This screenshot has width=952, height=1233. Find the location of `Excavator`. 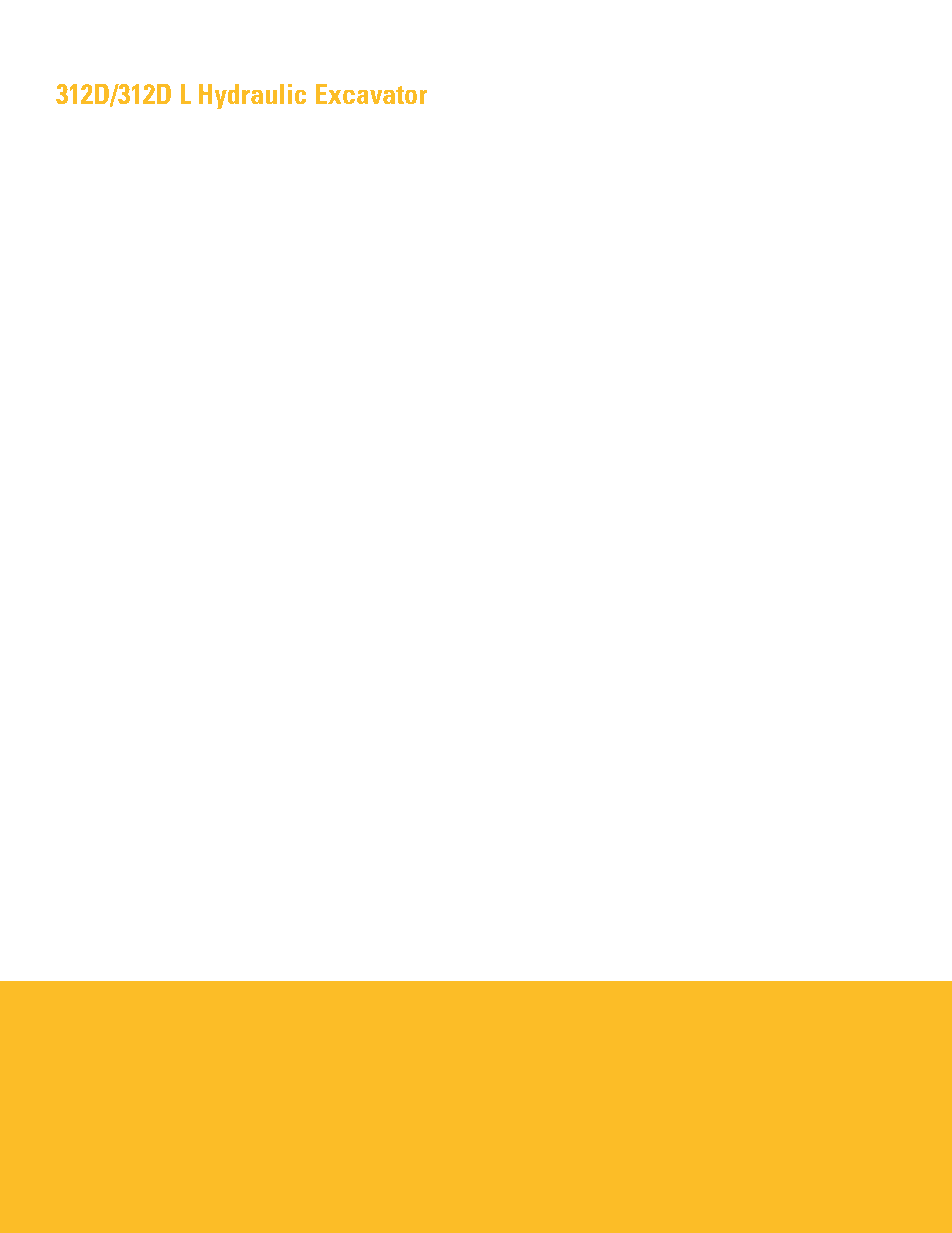

Excavator is located at coordinates (371, 94).
